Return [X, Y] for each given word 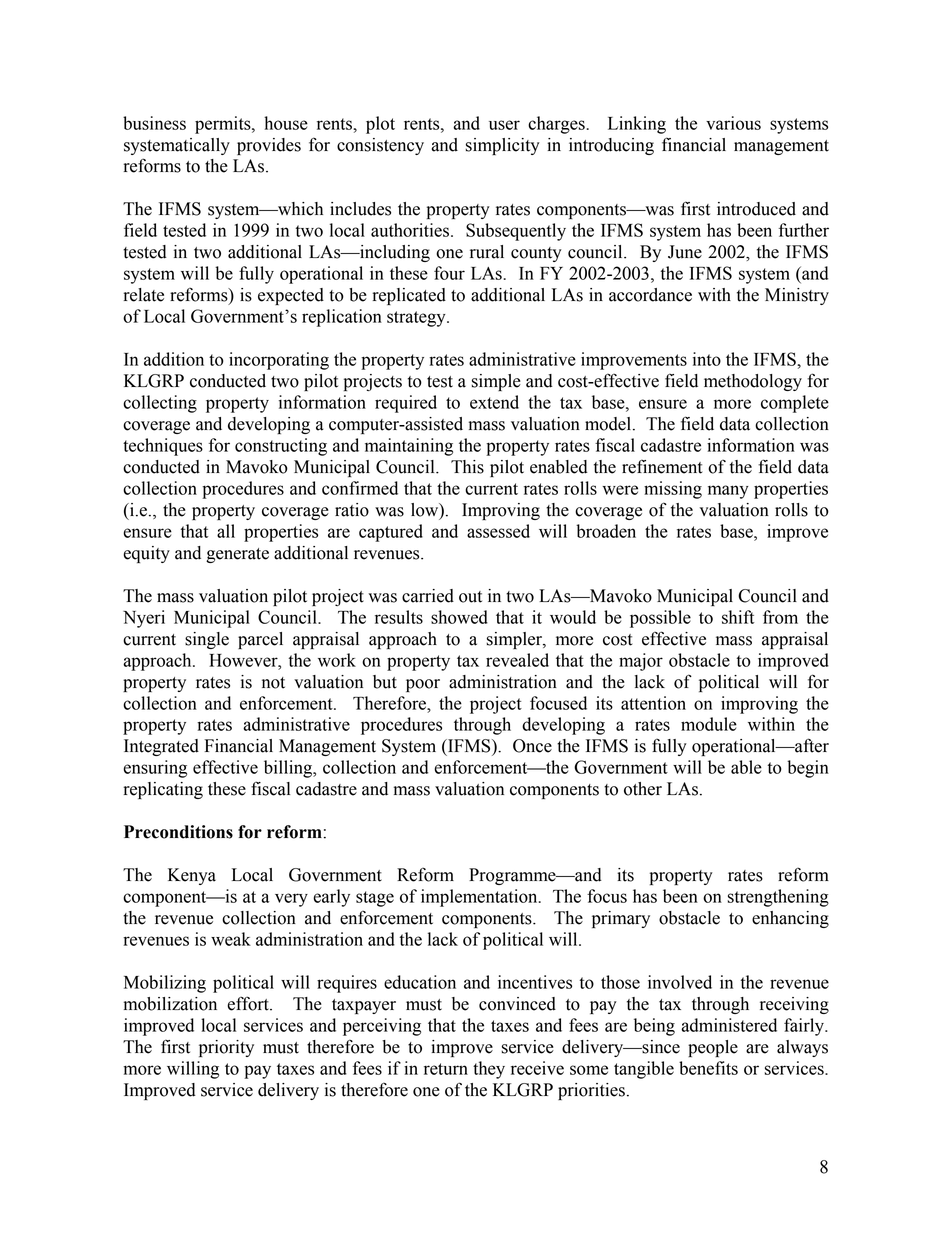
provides [269, 146]
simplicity [502, 146]
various [733, 123]
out [470, 597]
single [207, 640]
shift [738, 617]
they [489, 1070]
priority [226, 1048]
